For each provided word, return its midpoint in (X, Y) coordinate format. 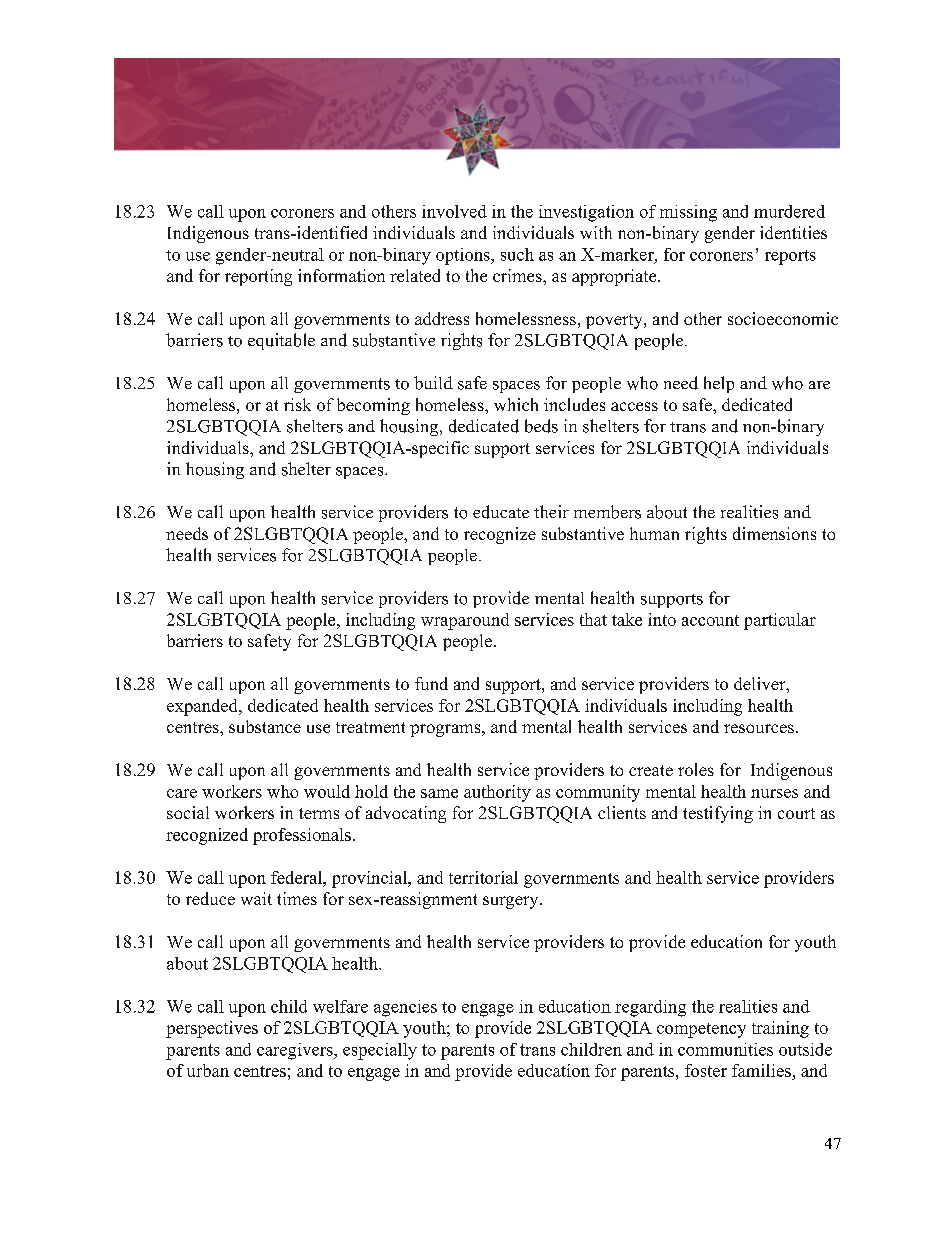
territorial (483, 877)
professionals (302, 836)
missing (688, 213)
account (710, 620)
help (719, 384)
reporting (258, 277)
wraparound (465, 621)
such (517, 254)
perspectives (212, 1029)
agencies (405, 1008)
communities (725, 1049)
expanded (203, 707)
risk (297, 404)
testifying (718, 814)
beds (541, 426)
